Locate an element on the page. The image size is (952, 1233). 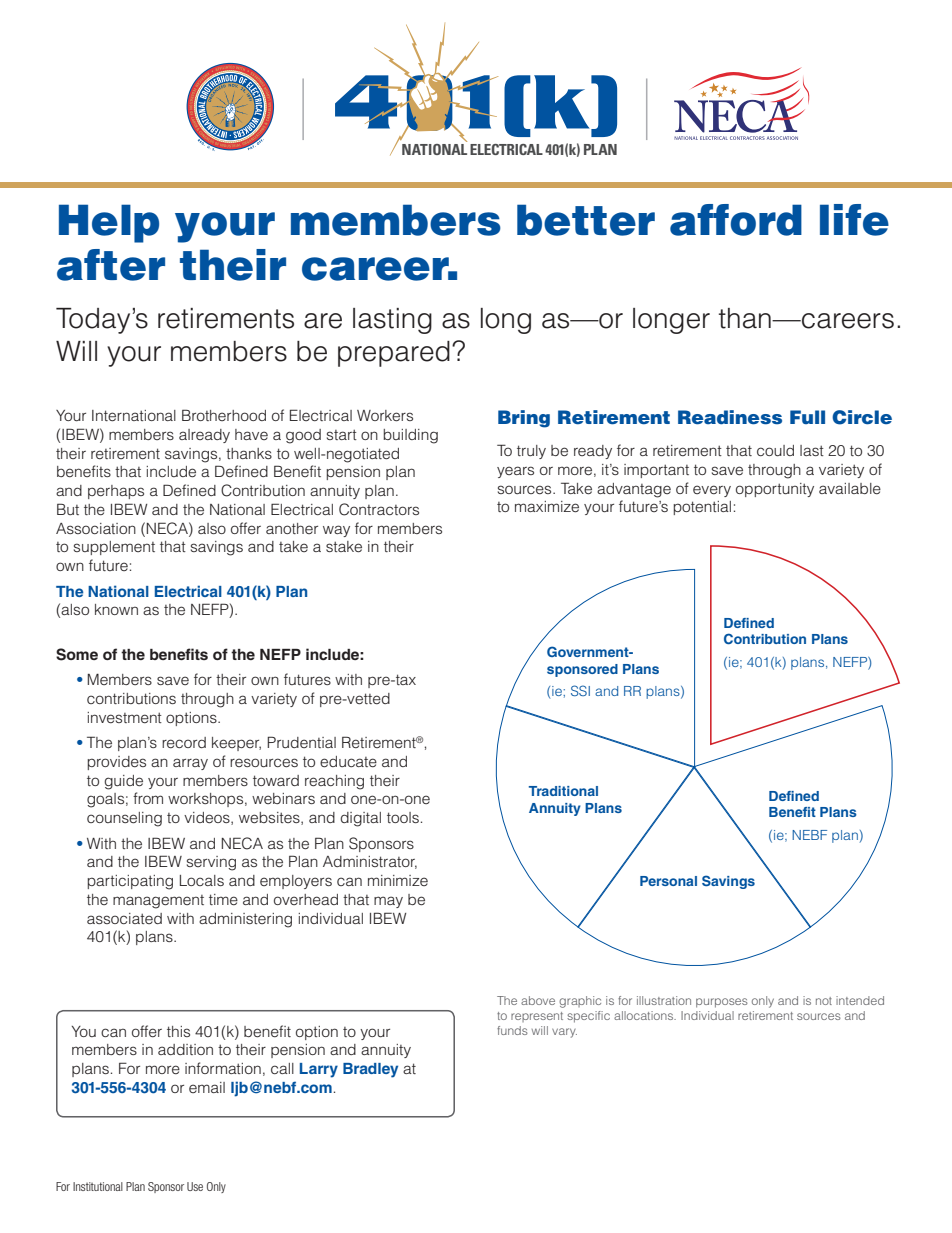
Traditional is located at coordinates (563, 791).
